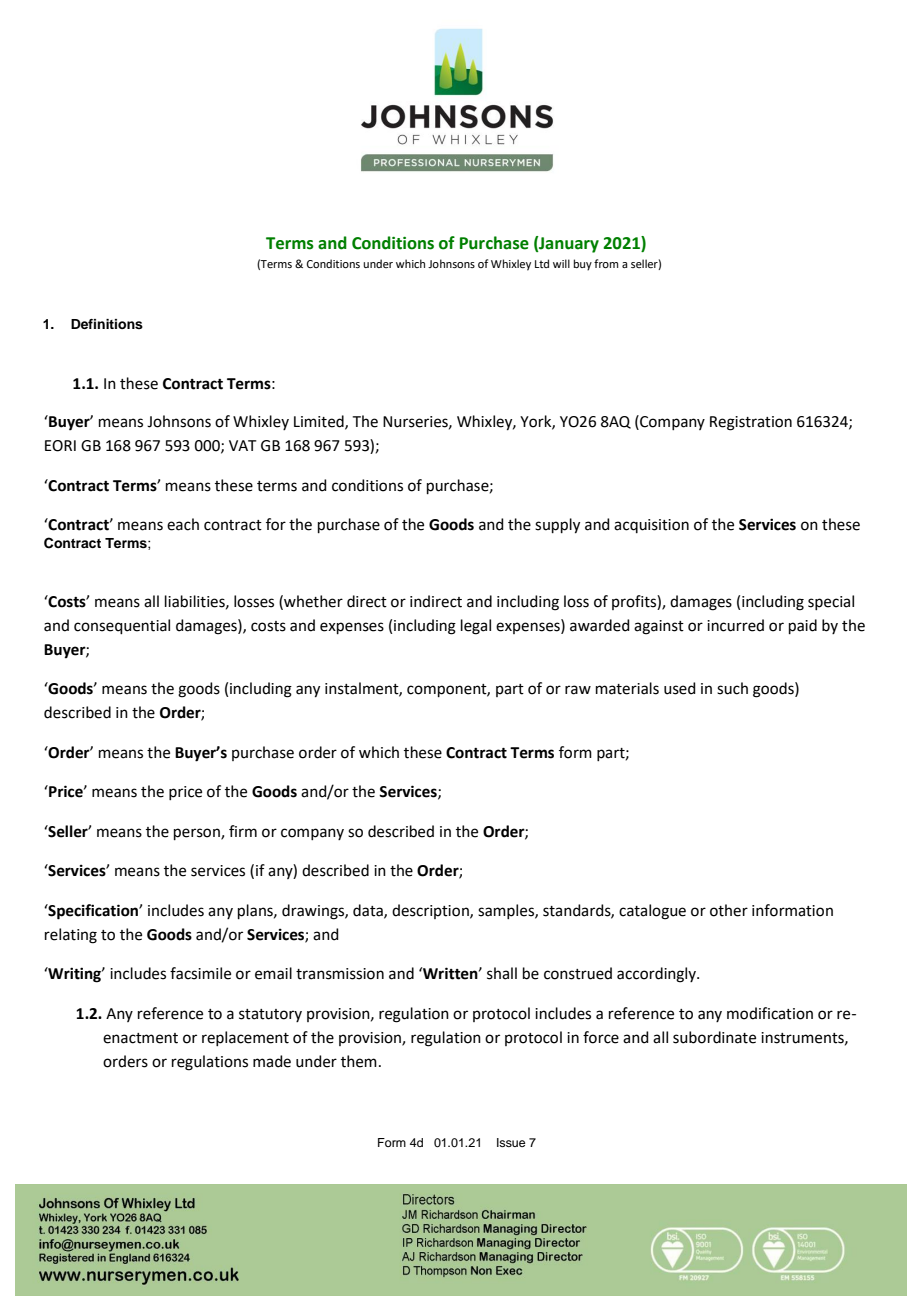 This document has height=1308, width=924. Describe the element at coordinates (511, 1142) in the document. I see `Issue` at that location.
